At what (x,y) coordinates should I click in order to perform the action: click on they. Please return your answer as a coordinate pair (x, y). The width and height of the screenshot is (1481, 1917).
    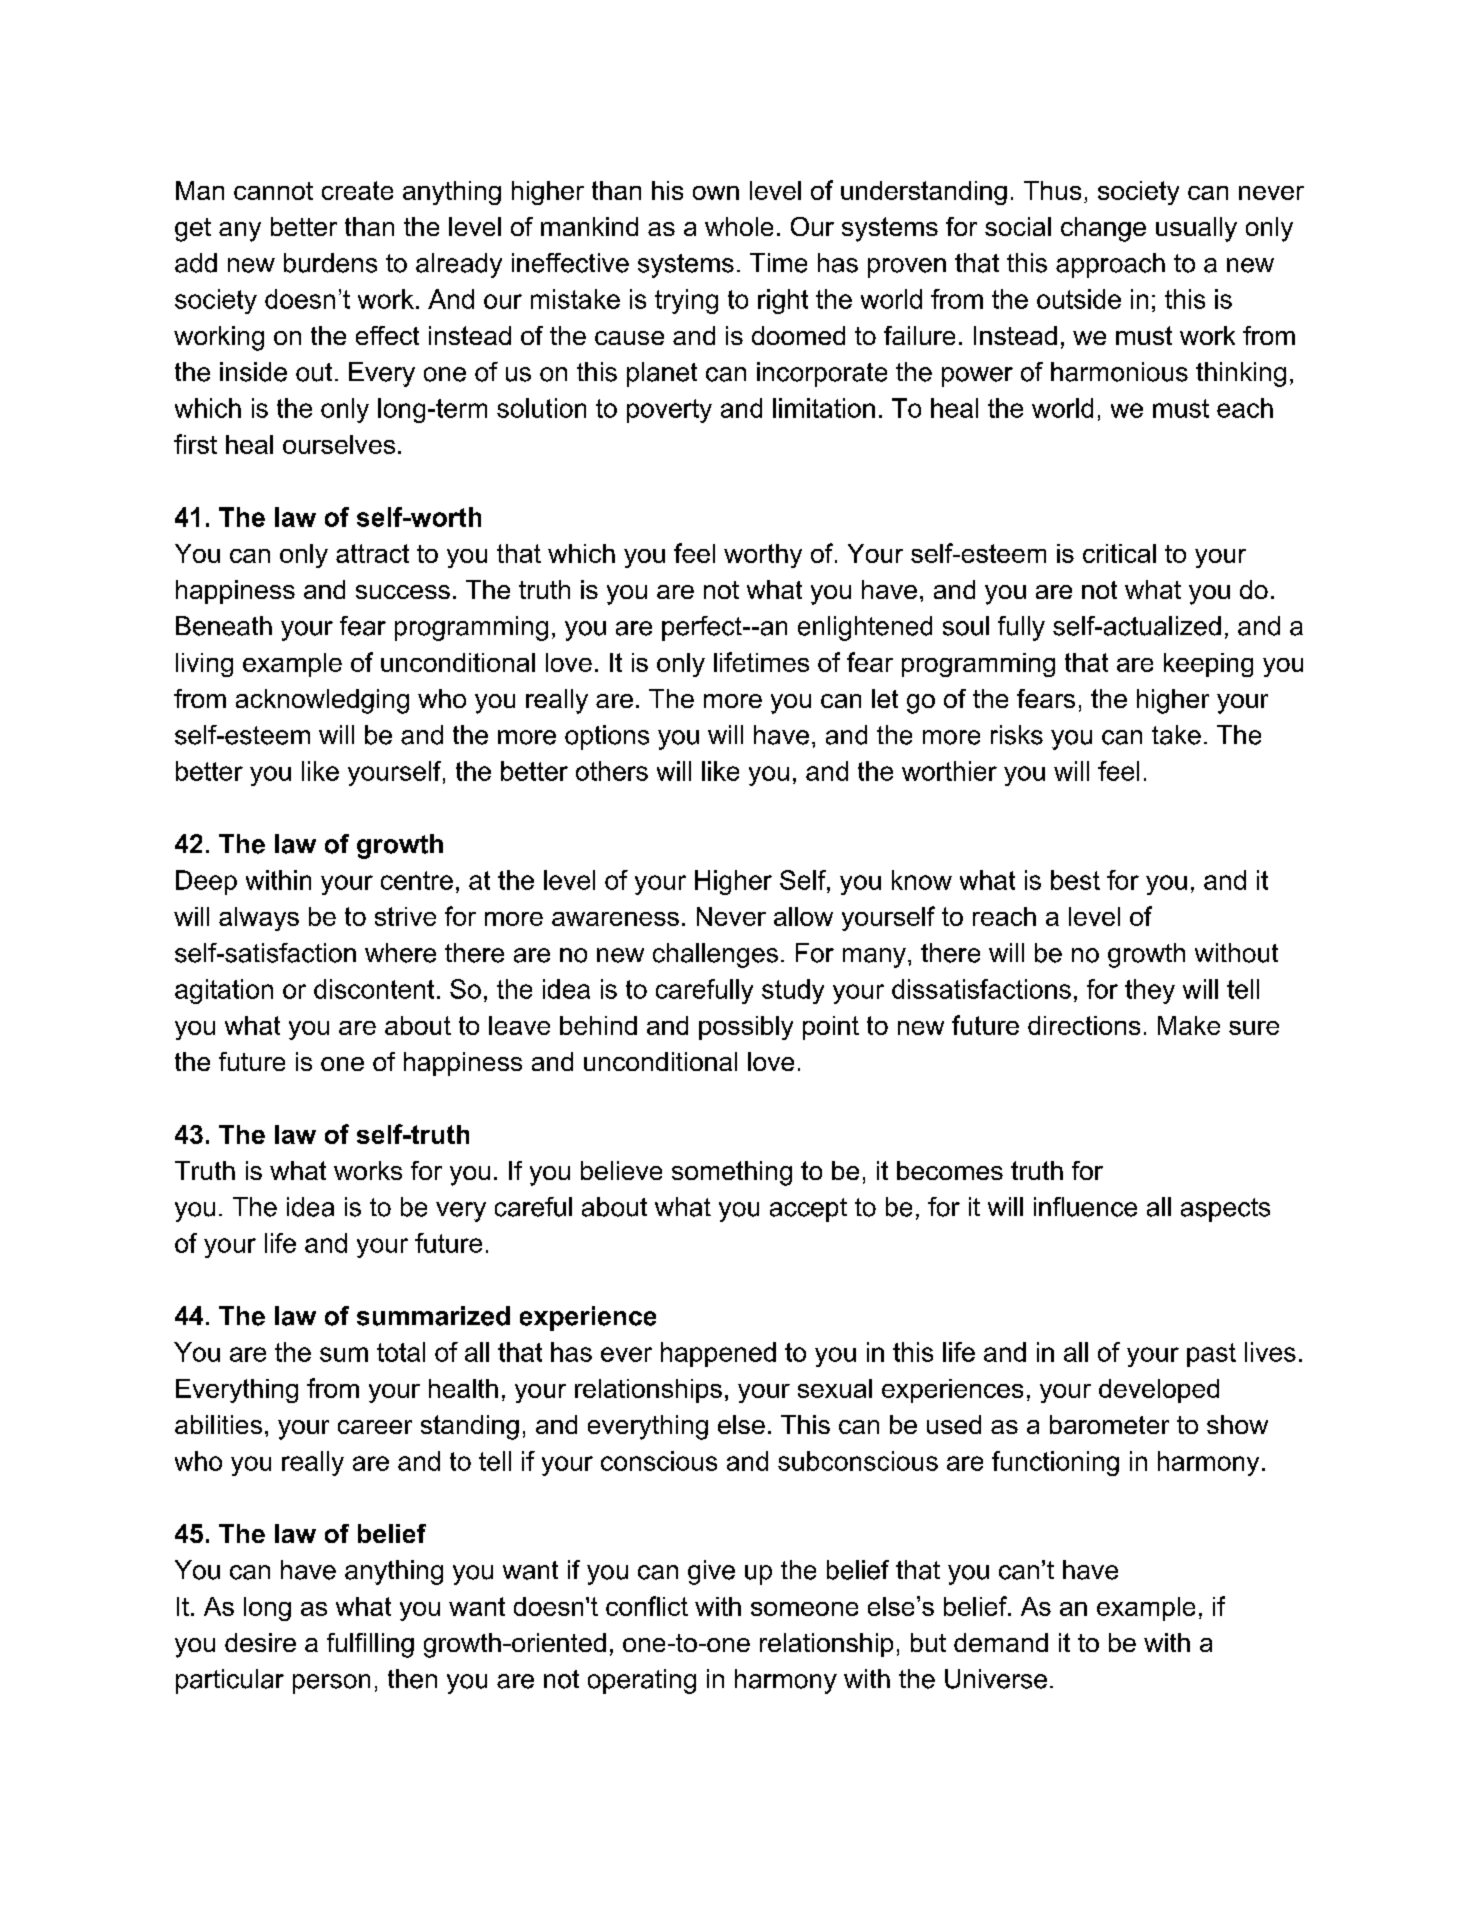
    Looking at the image, I should click on (1150, 991).
